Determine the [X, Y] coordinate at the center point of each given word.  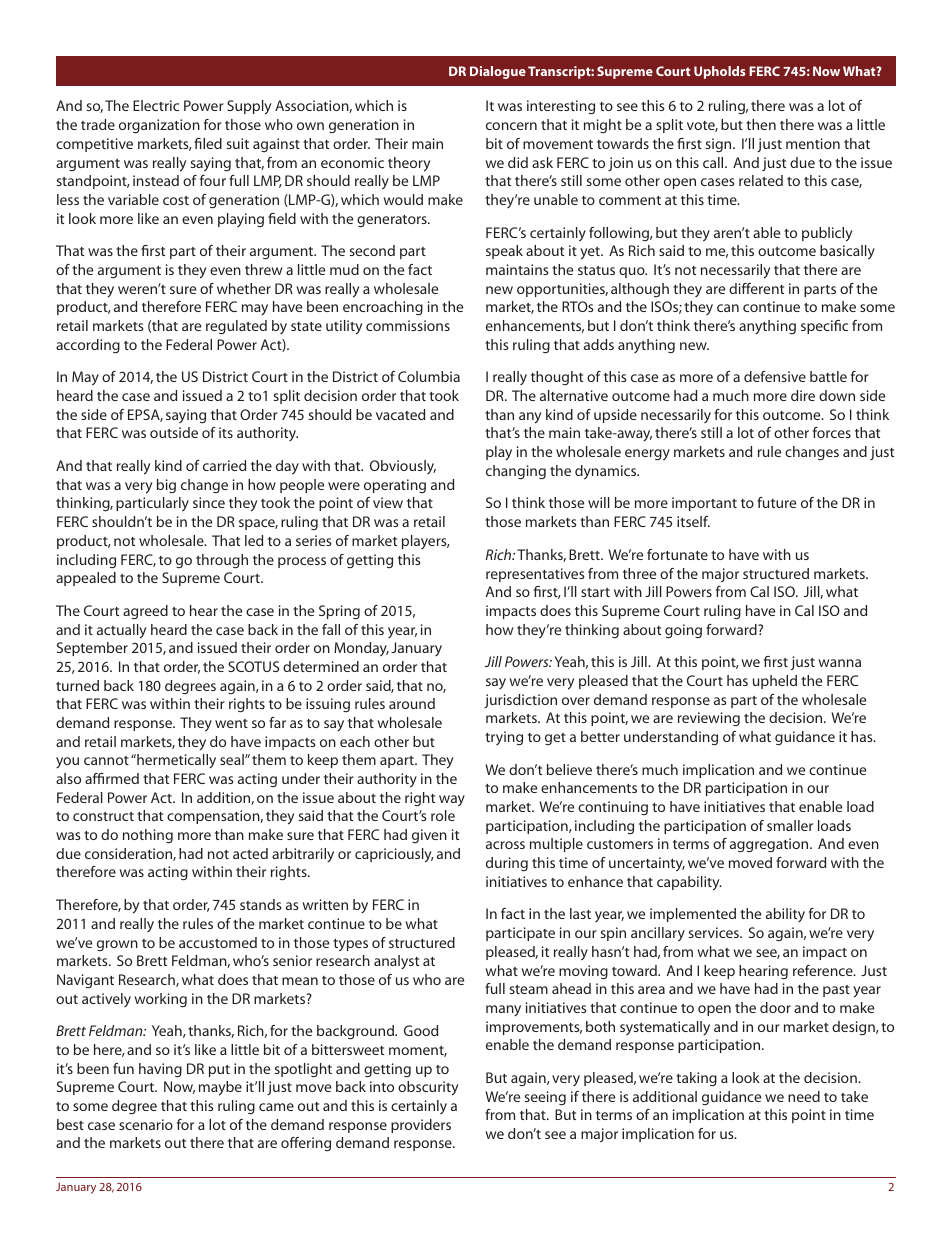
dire [803, 395]
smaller [790, 825]
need [804, 1096]
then [761, 124]
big [166, 486]
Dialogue [498, 72]
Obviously [403, 467]
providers [421, 1126]
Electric [156, 105]
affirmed [112, 778]
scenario [146, 1124]
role [443, 815]
